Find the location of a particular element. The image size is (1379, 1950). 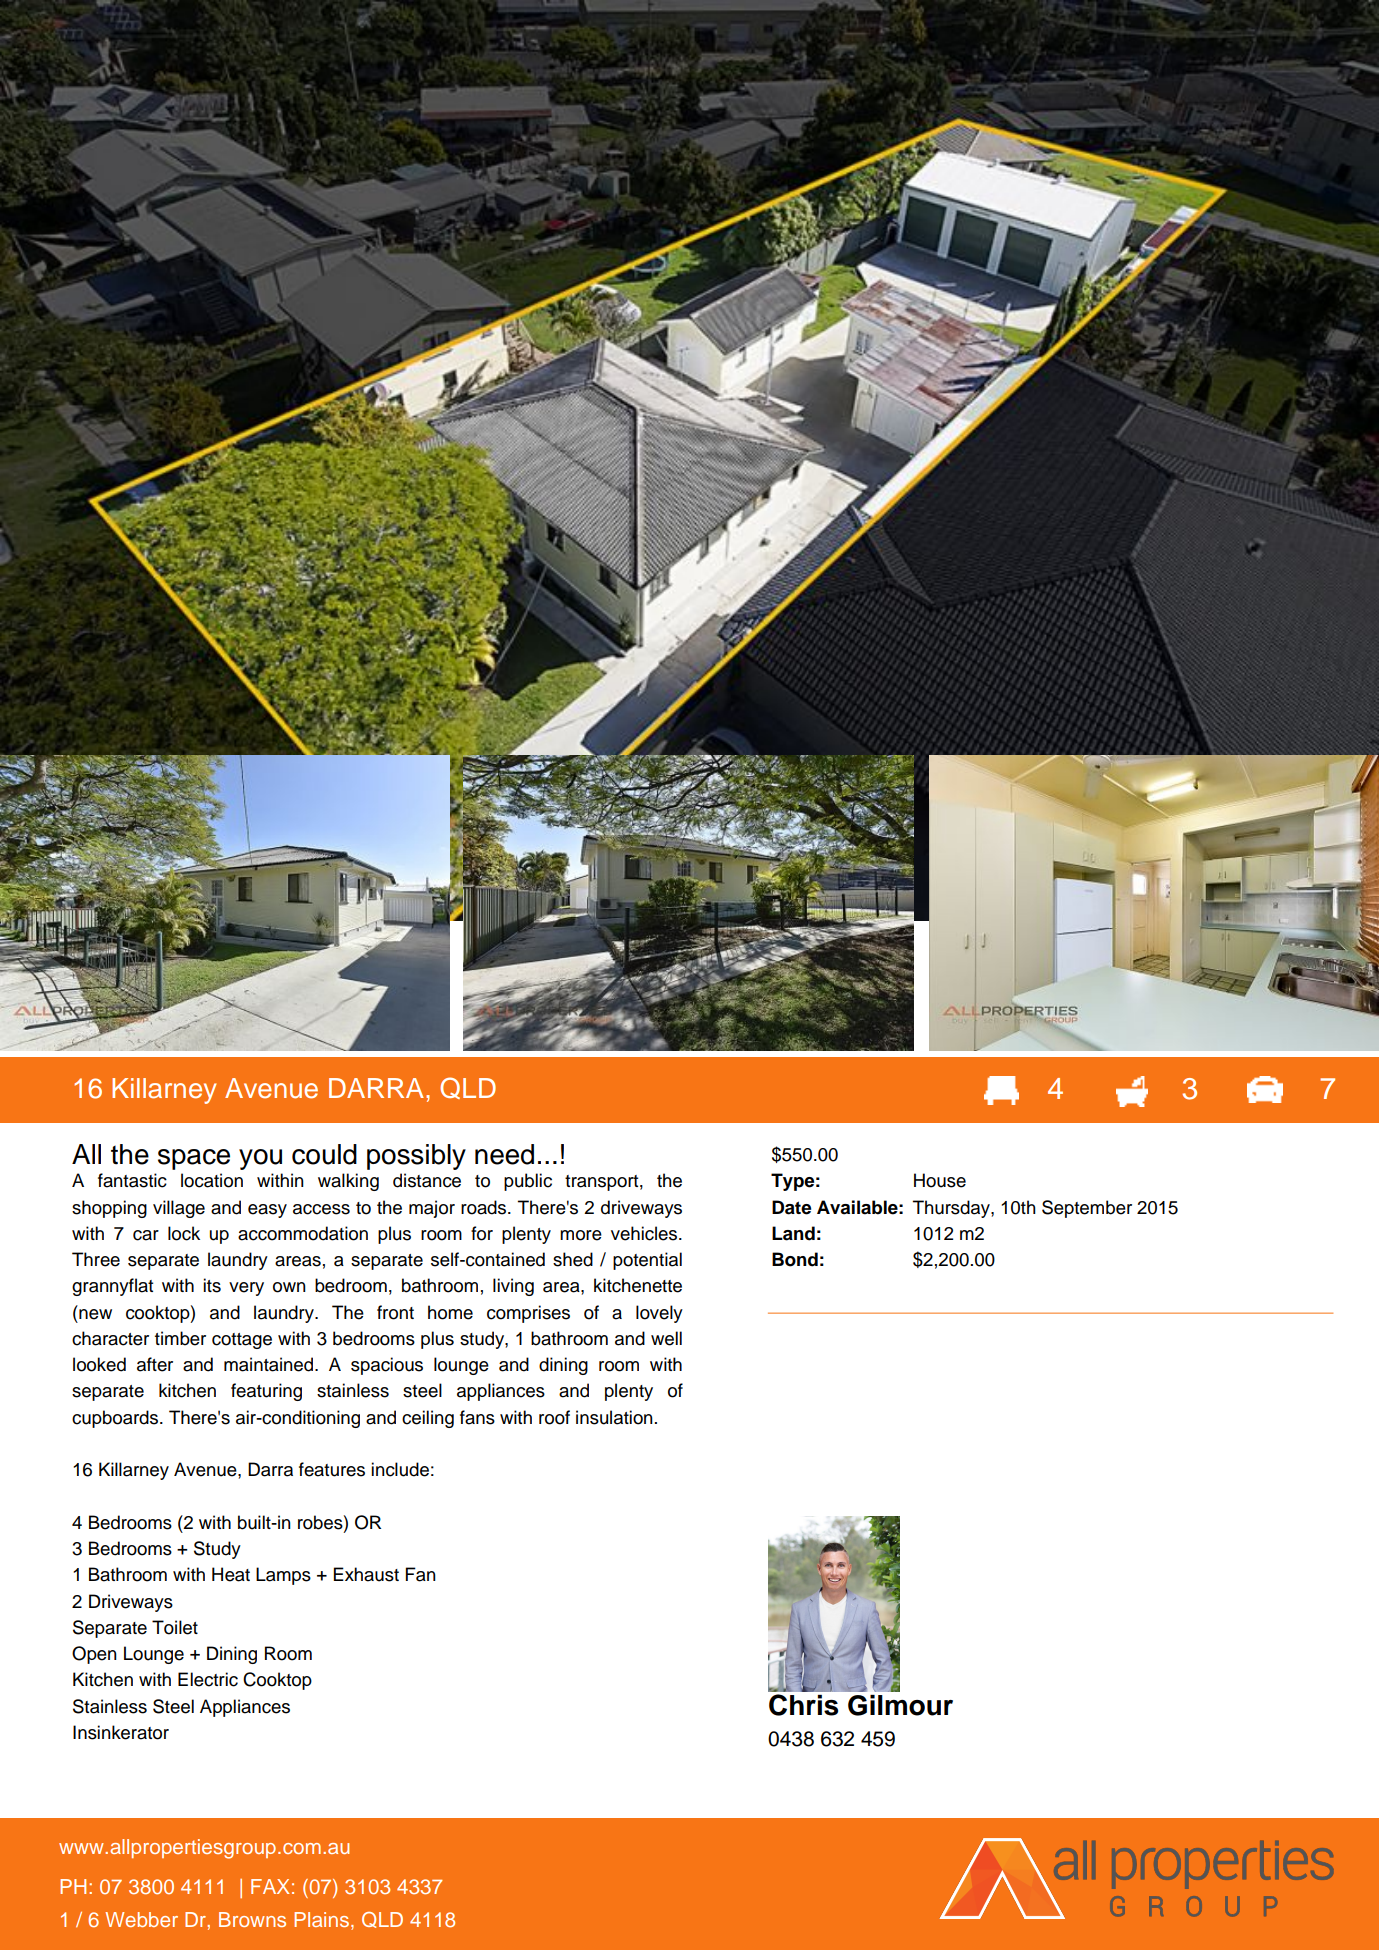

well is located at coordinates (666, 1338).
